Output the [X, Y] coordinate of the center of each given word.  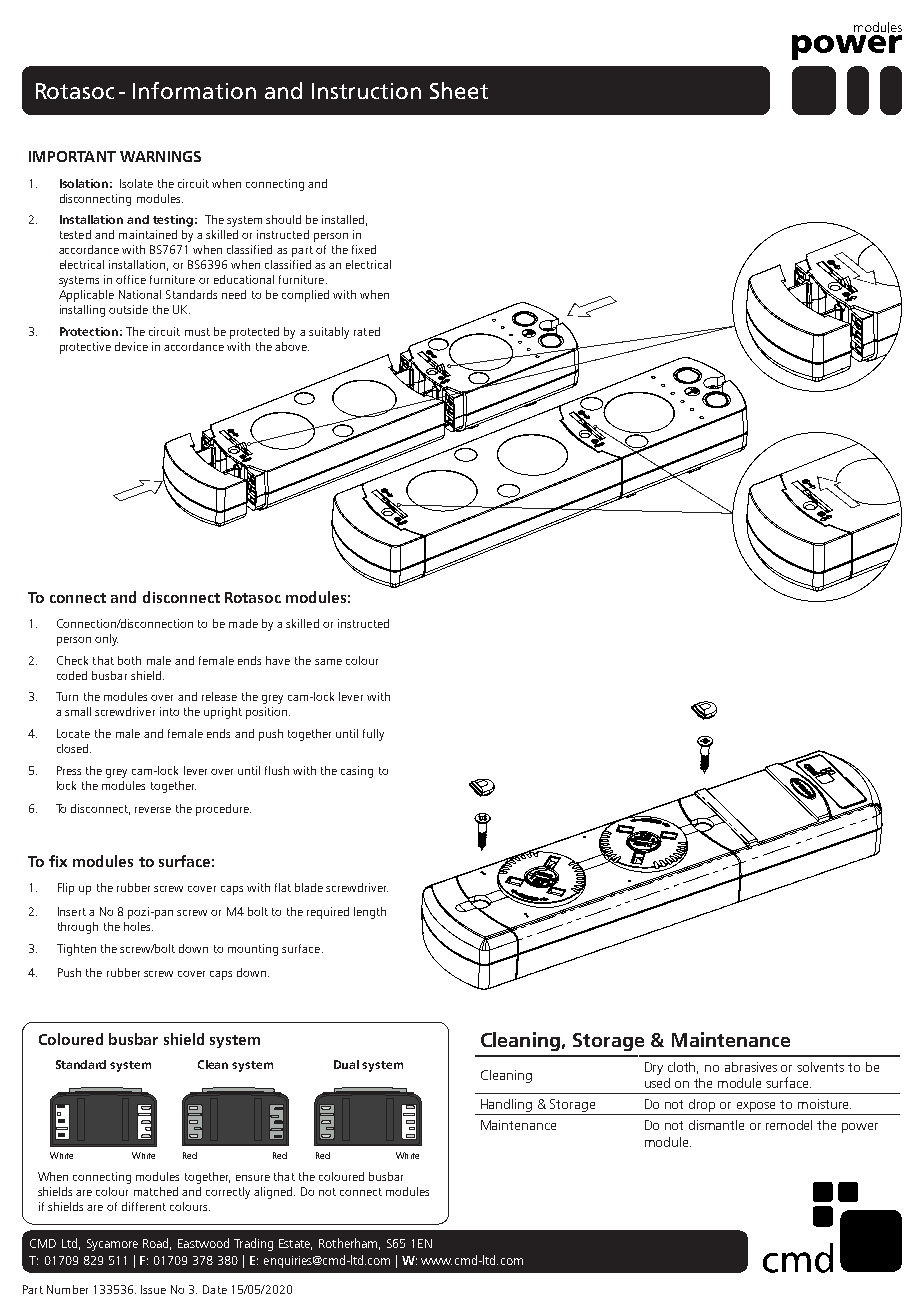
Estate [295, 1244]
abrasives [751, 1067]
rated [367, 331]
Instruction [366, 91]
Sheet [459, 90]
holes [138, 926]
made [243, 623]
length [370, 913]
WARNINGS [160, 156]
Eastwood [203, 1243]
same [328, 662]
